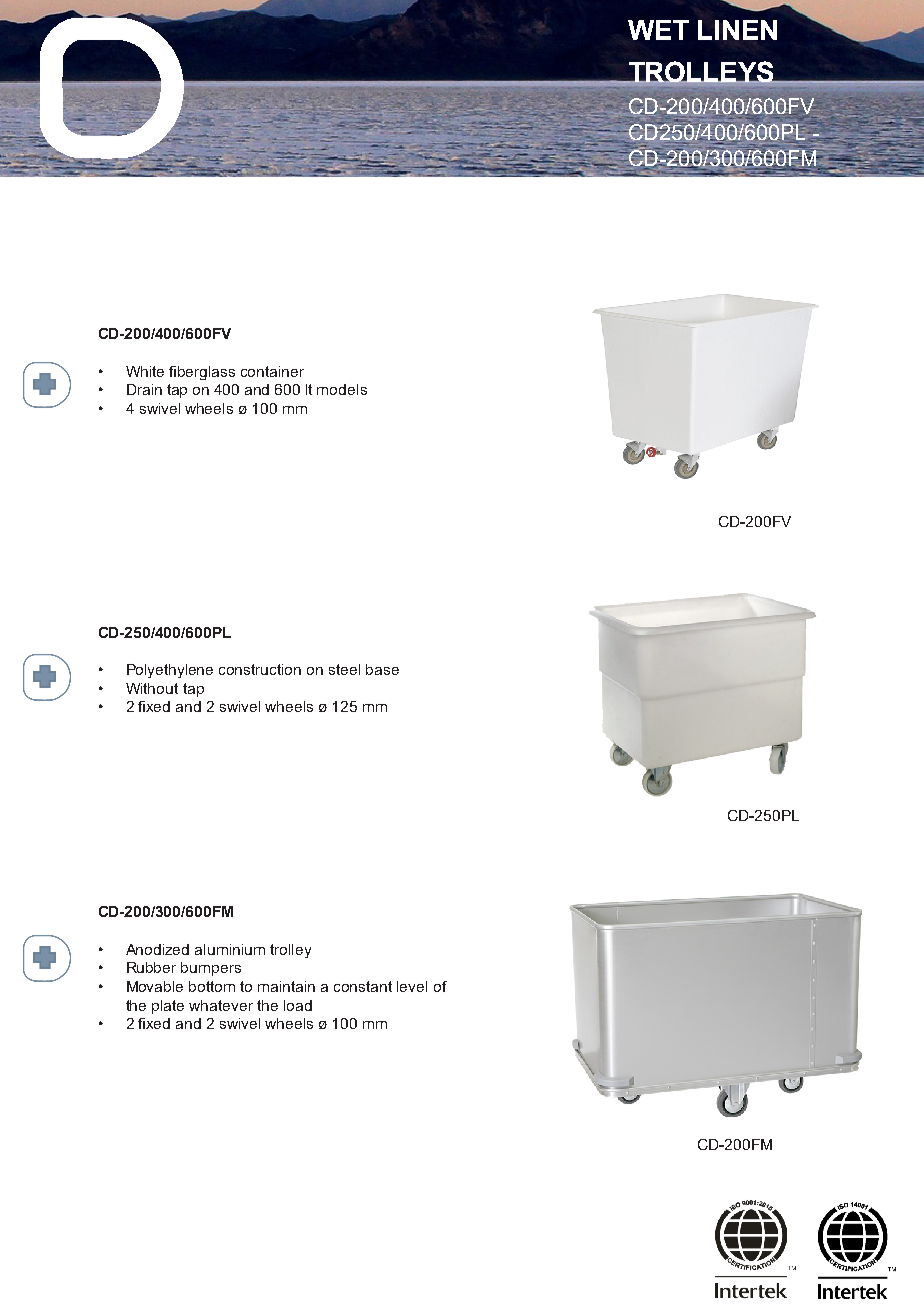 Image resolution: width=924 pixels, height=1308 pixels. What do you see at coordinates (212, 986) in the screenshot?
I see `bottom` at bounding box center [212, 986].
